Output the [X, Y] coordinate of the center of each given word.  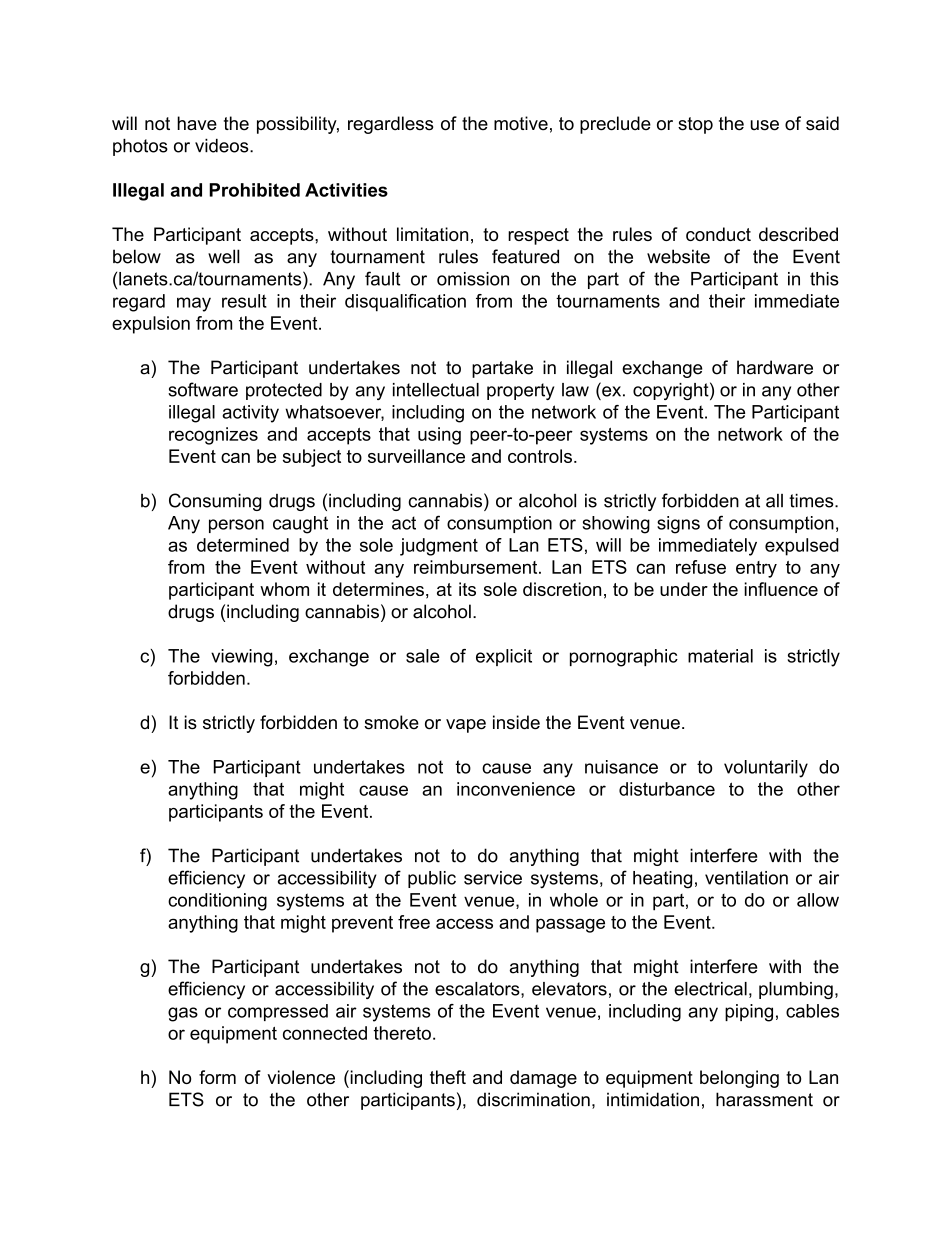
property [520, 391]
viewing [242, 658]
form [217, 1077]
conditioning [217, 902]
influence [781, 589]
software [203, 389]
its [467, 589]
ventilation [746, 878]
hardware [775, 367]
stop [695, 125]
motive [521, 123]
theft [448, 1077]
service [493, 878]
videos [223, 146]
